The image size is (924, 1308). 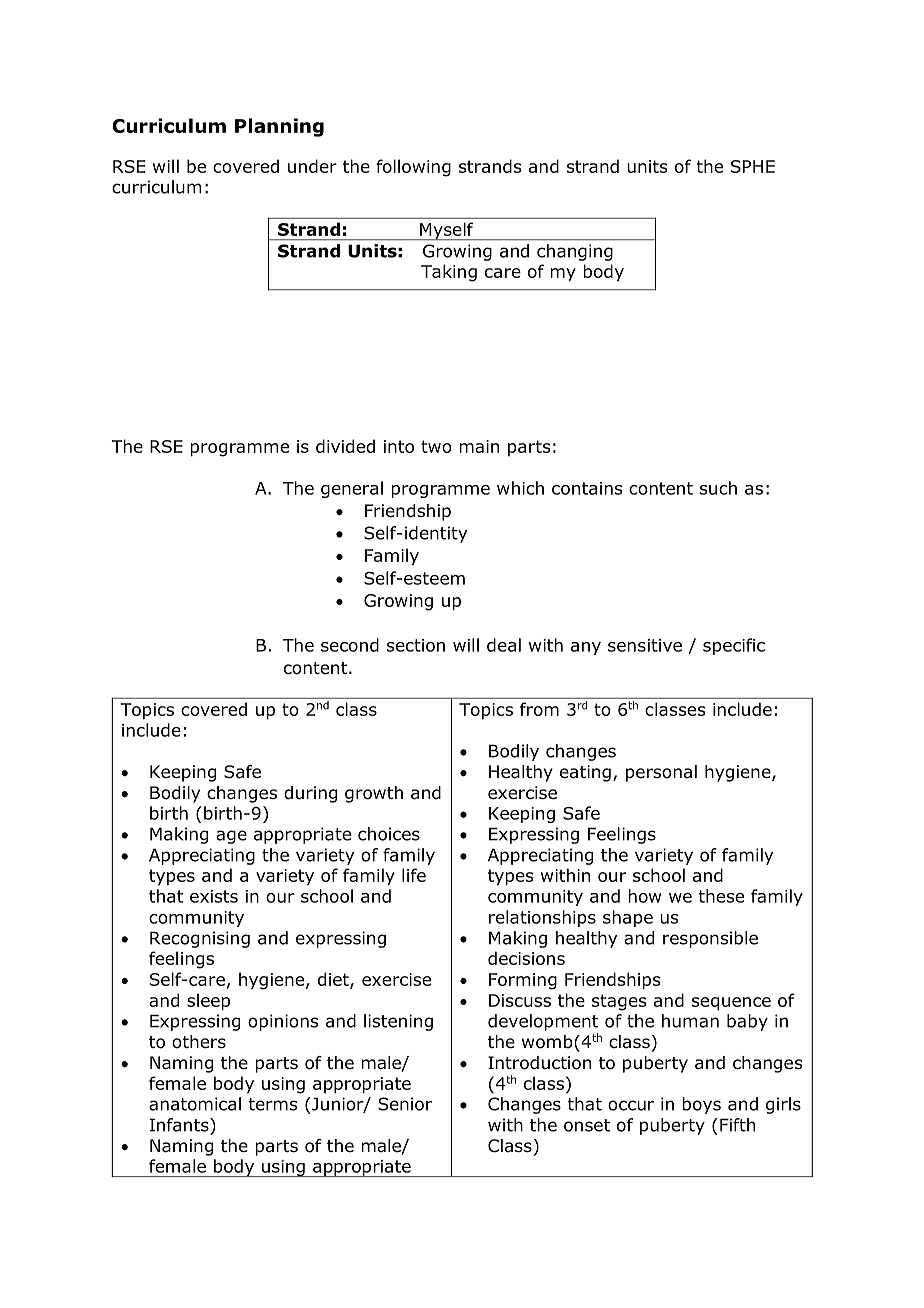 What do you see at coordinates (539, 1063) in the document?
I see `Introduction` at bounding box center [539, 1063].
